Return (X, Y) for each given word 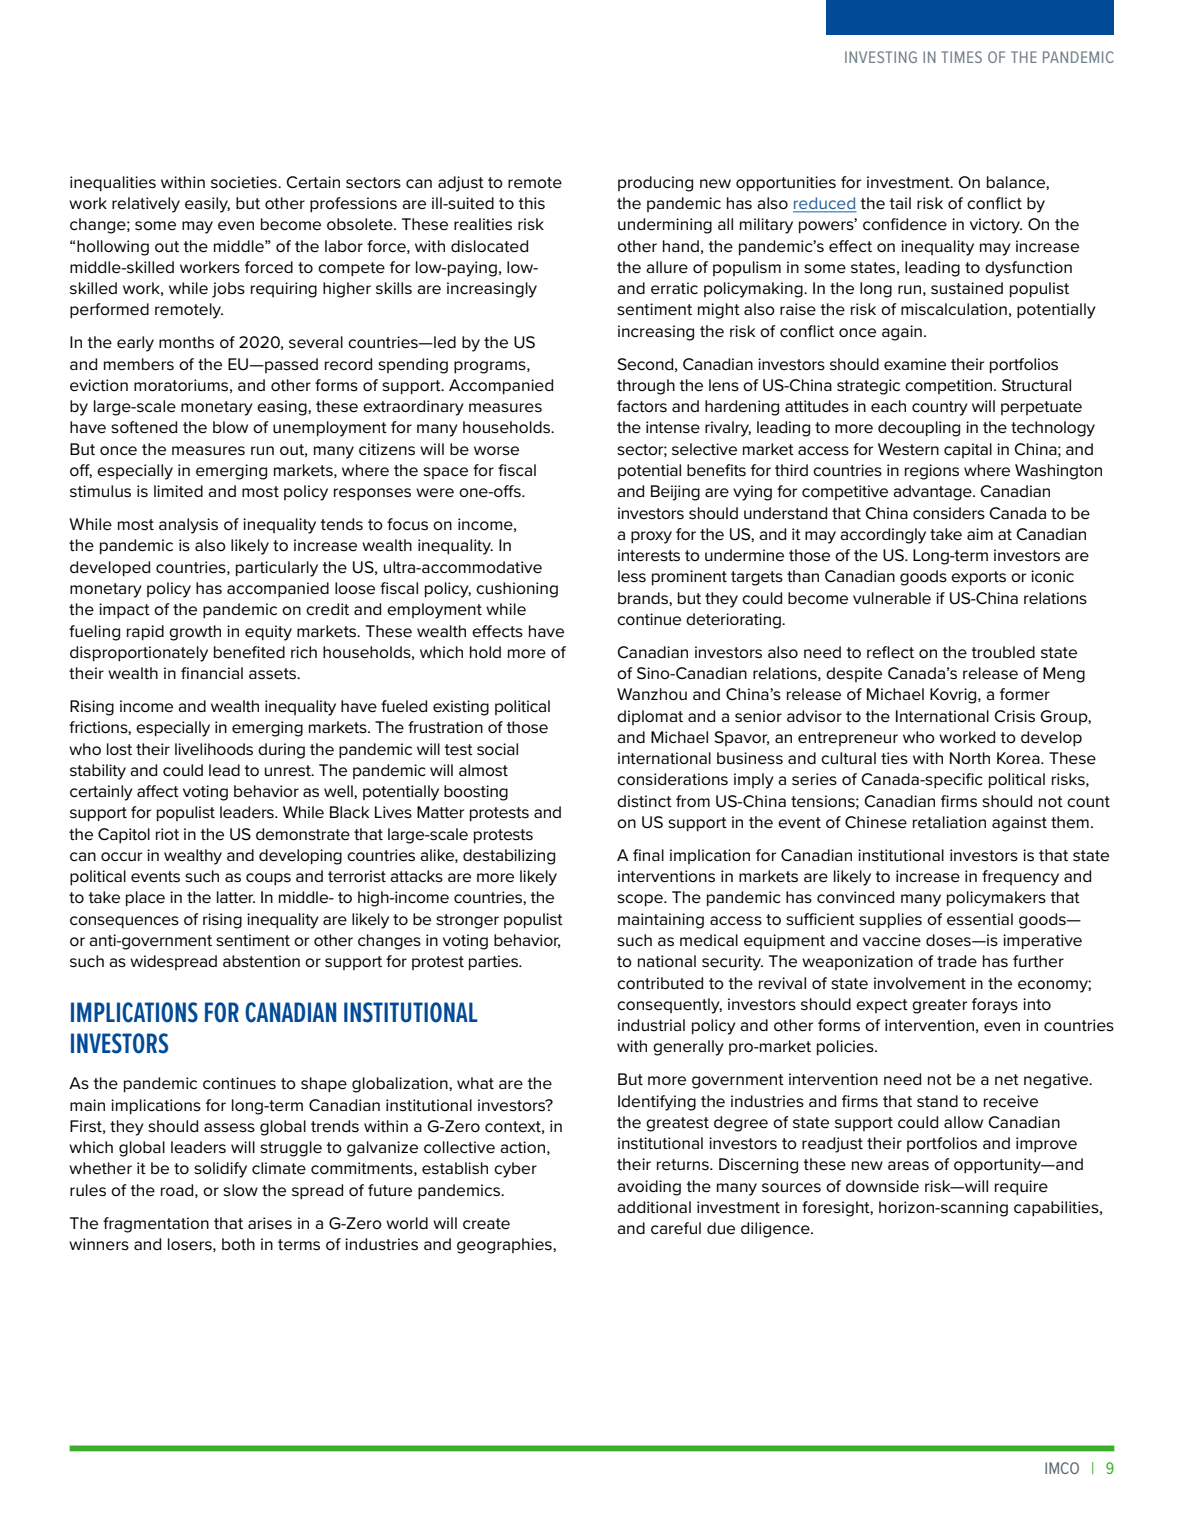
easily (207, 205)
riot (167, 834)
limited (178, 491)
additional (654, 1207)
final (648, 855)
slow (240, 1190)
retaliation (949, 822)
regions (932, 472)
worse (496, 451)
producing (655, 184)
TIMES (961, 57)
